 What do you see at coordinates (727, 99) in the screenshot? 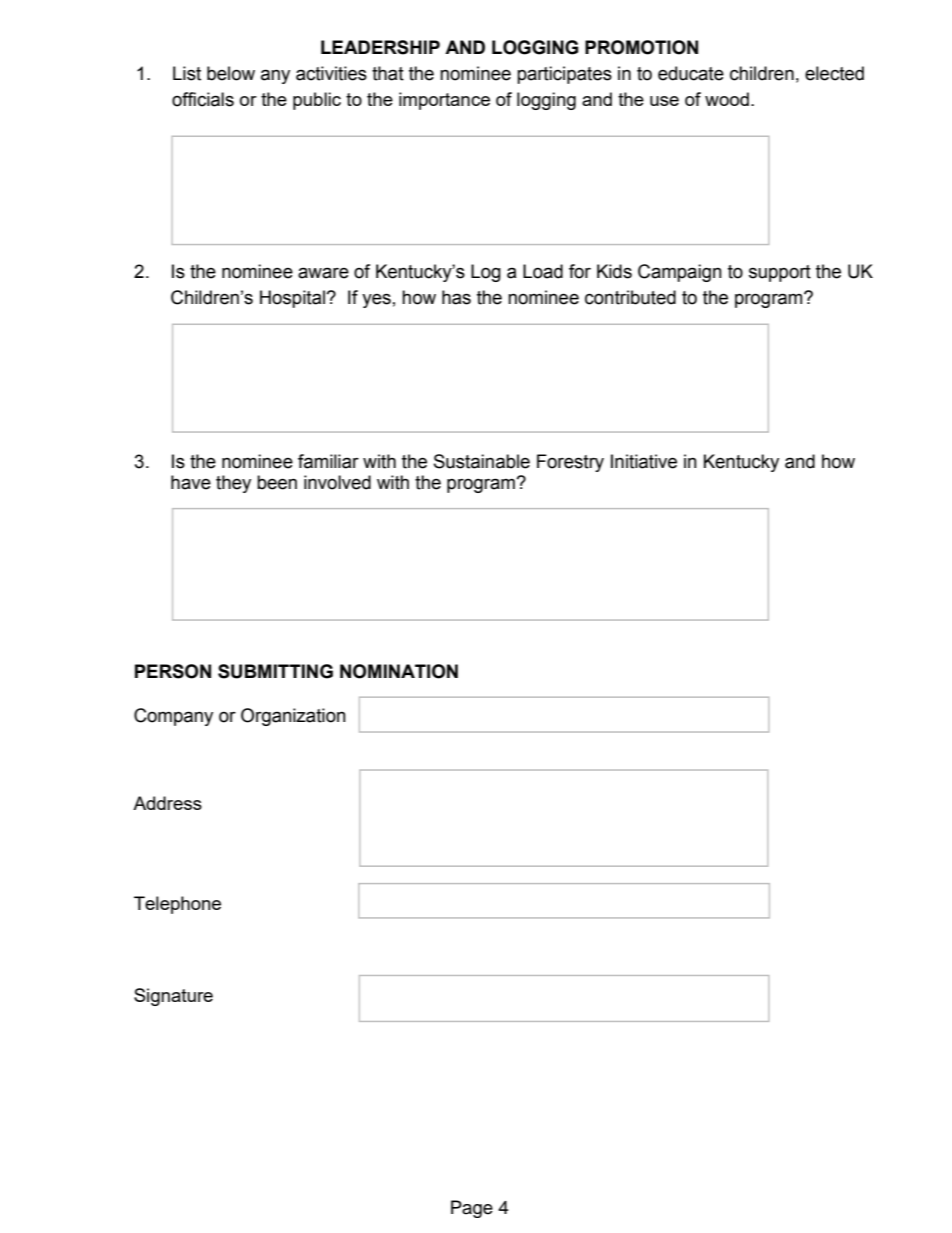
I see `wood` at bounding box center [727, 99].
